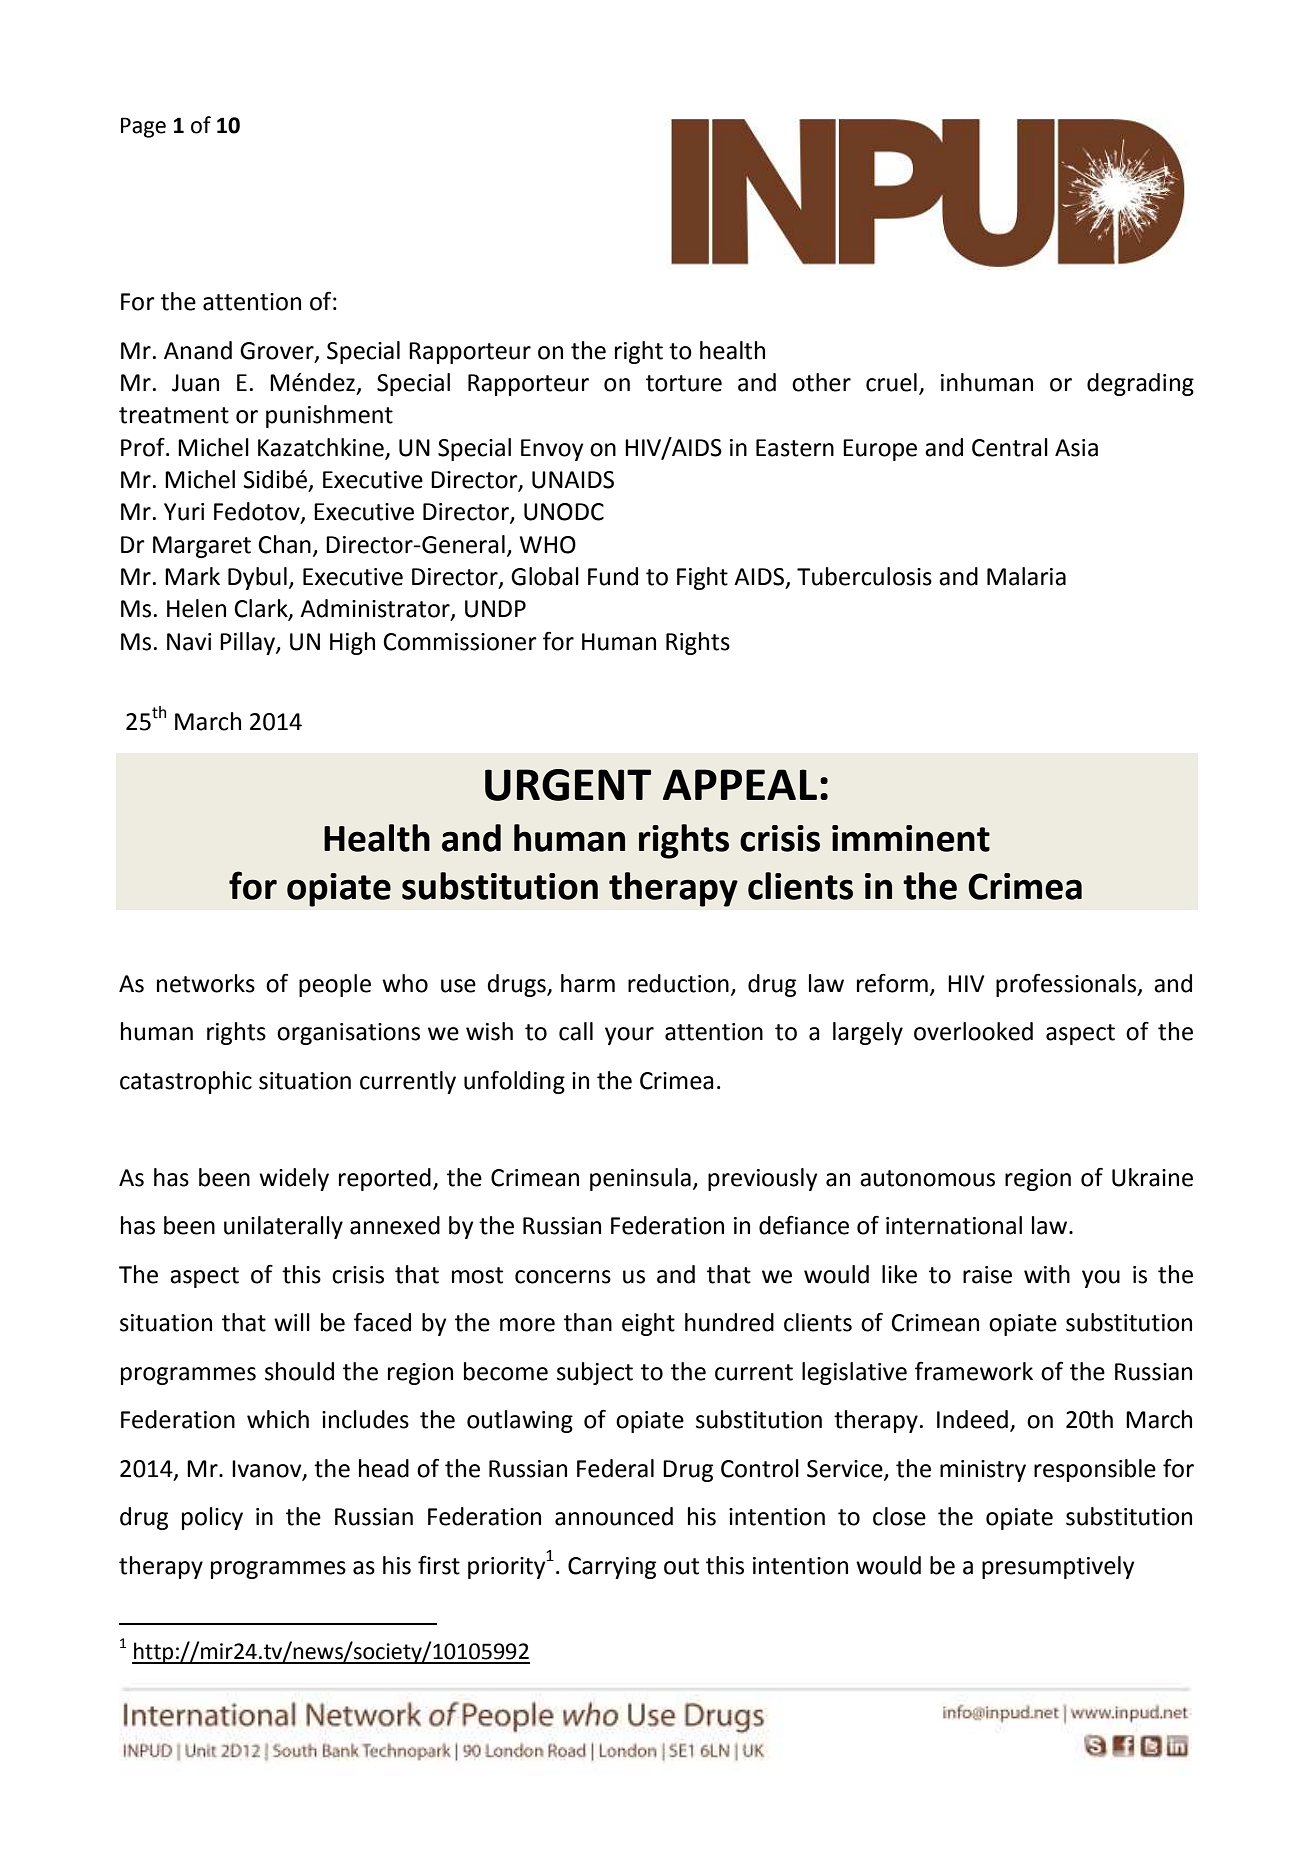  What do you see at coordinates (1047, 1274) in the screenshot?
I see `with` at bounding box center [1047, 1274].
